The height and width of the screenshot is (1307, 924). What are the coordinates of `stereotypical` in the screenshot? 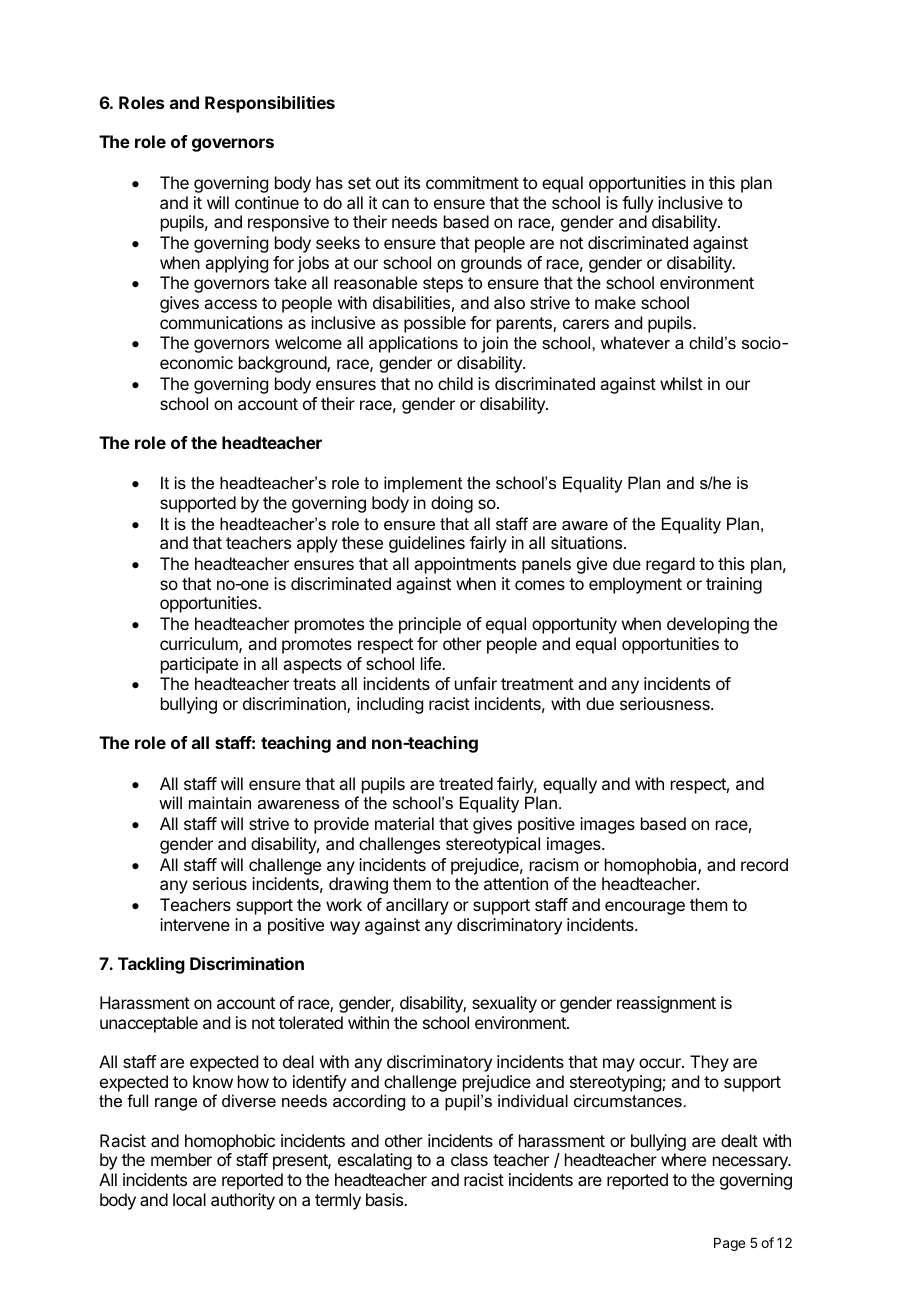 It's located at (493, 845).
